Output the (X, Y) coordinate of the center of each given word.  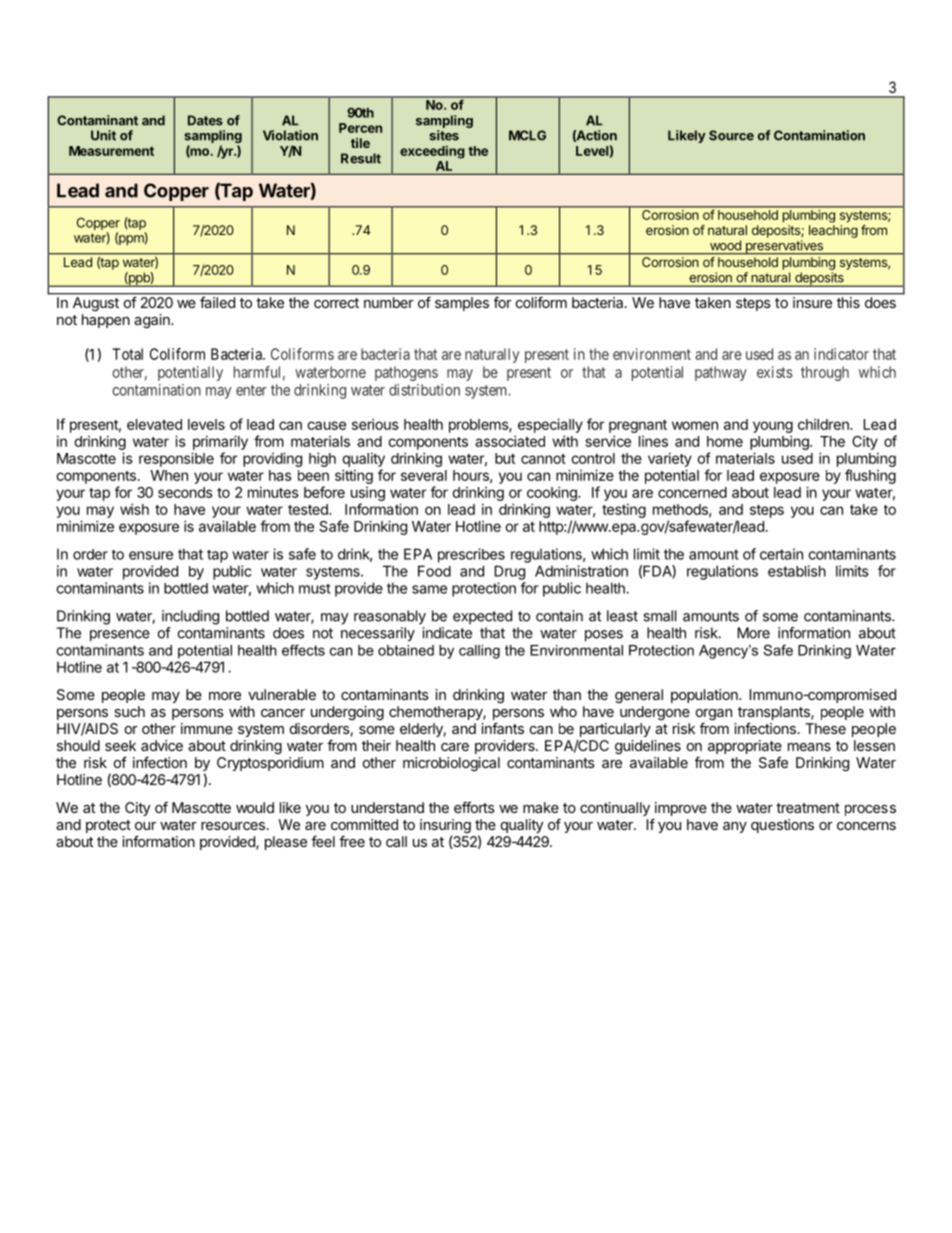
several (424, 475)
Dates (205, 120)
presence (120, 636)
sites (444, 135)
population (705, 696)
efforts (474, 807)
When (169, 475)
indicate (447, 633)
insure (812, 302)
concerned (692, 492)
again (153, 321)
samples (462, 304)
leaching (833, 231)
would (255, 807)
